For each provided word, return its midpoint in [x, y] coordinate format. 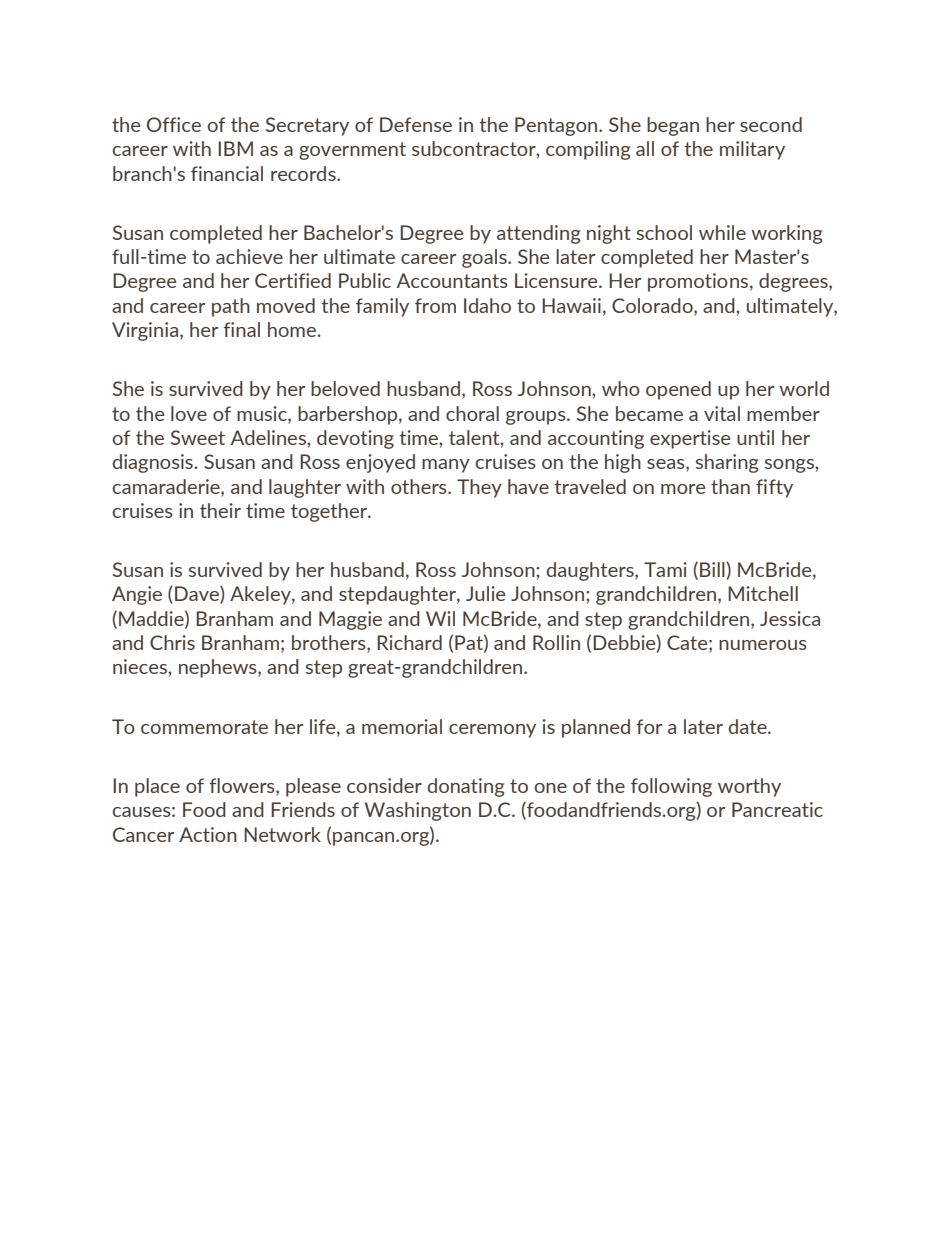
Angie [137, 595]
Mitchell [763, 593]
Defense [416, 124]
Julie [486, 593]
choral [472, 413]
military [752, 150]
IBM [235, 148]
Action [208, 834]
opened [678, 390]
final [241, 329]
